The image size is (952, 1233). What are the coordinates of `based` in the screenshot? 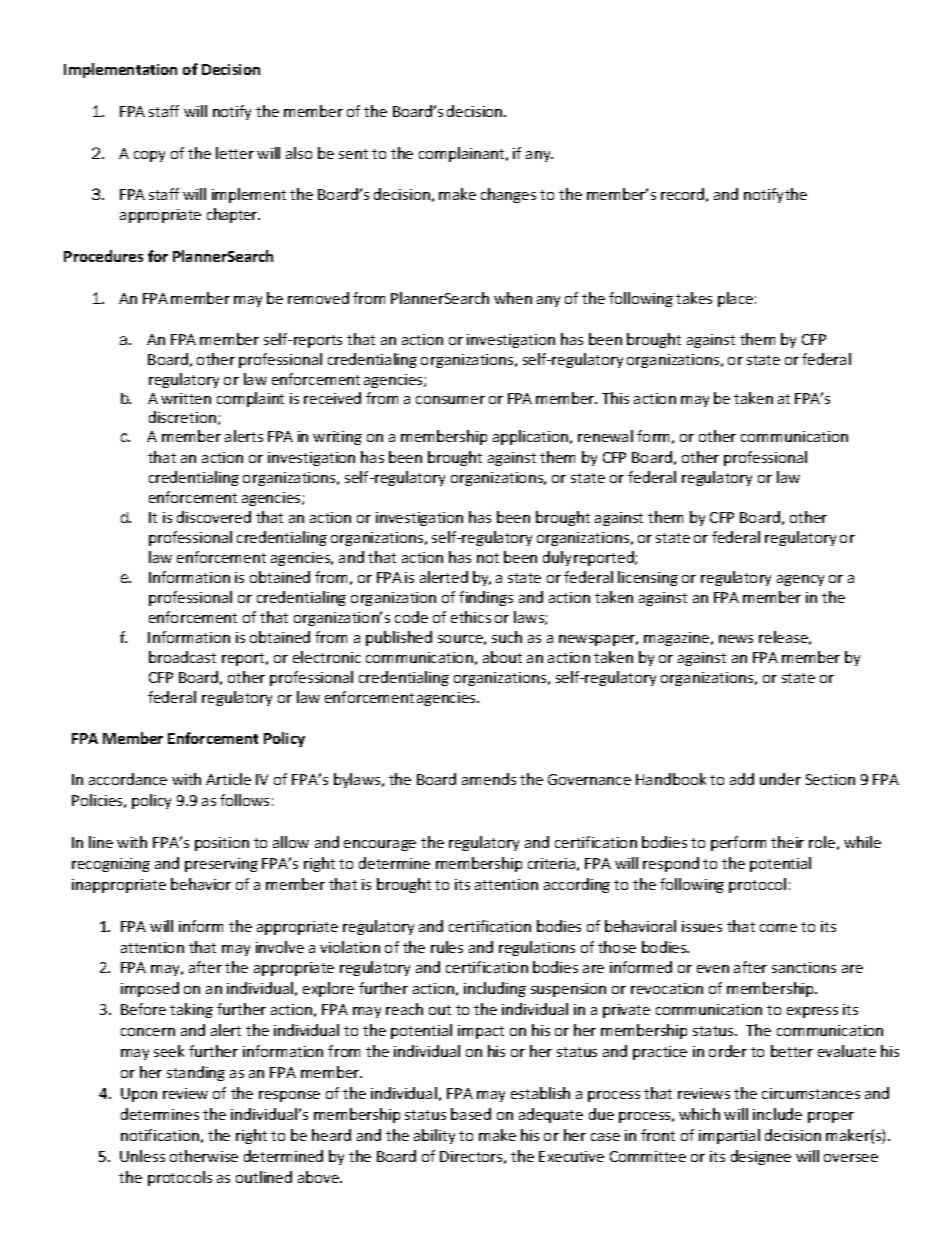 It's located at (471, 1114).
